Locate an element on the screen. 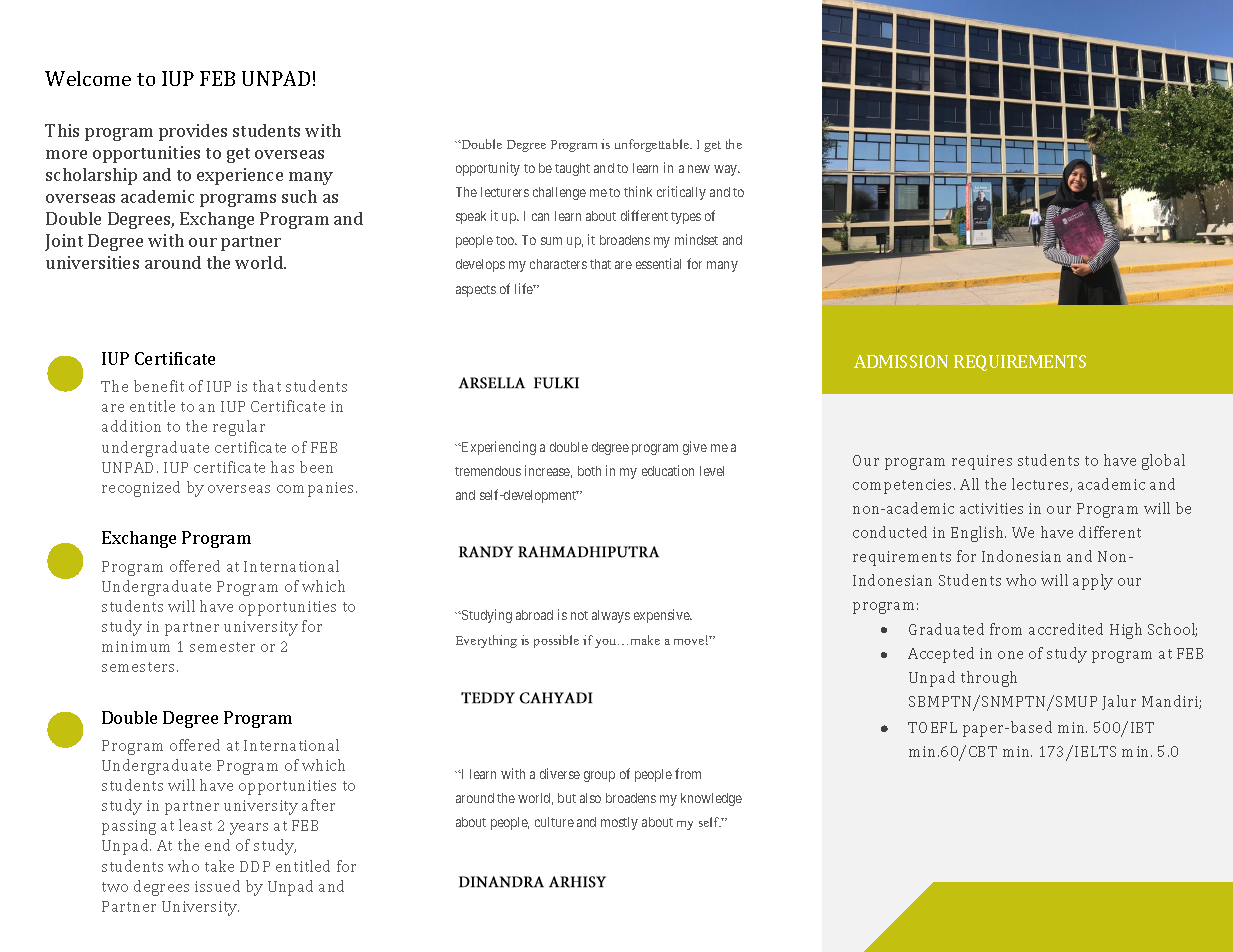 The width and height of the screenshot is (1233, 952). unforgettable is located at coordinates (653, 145).
